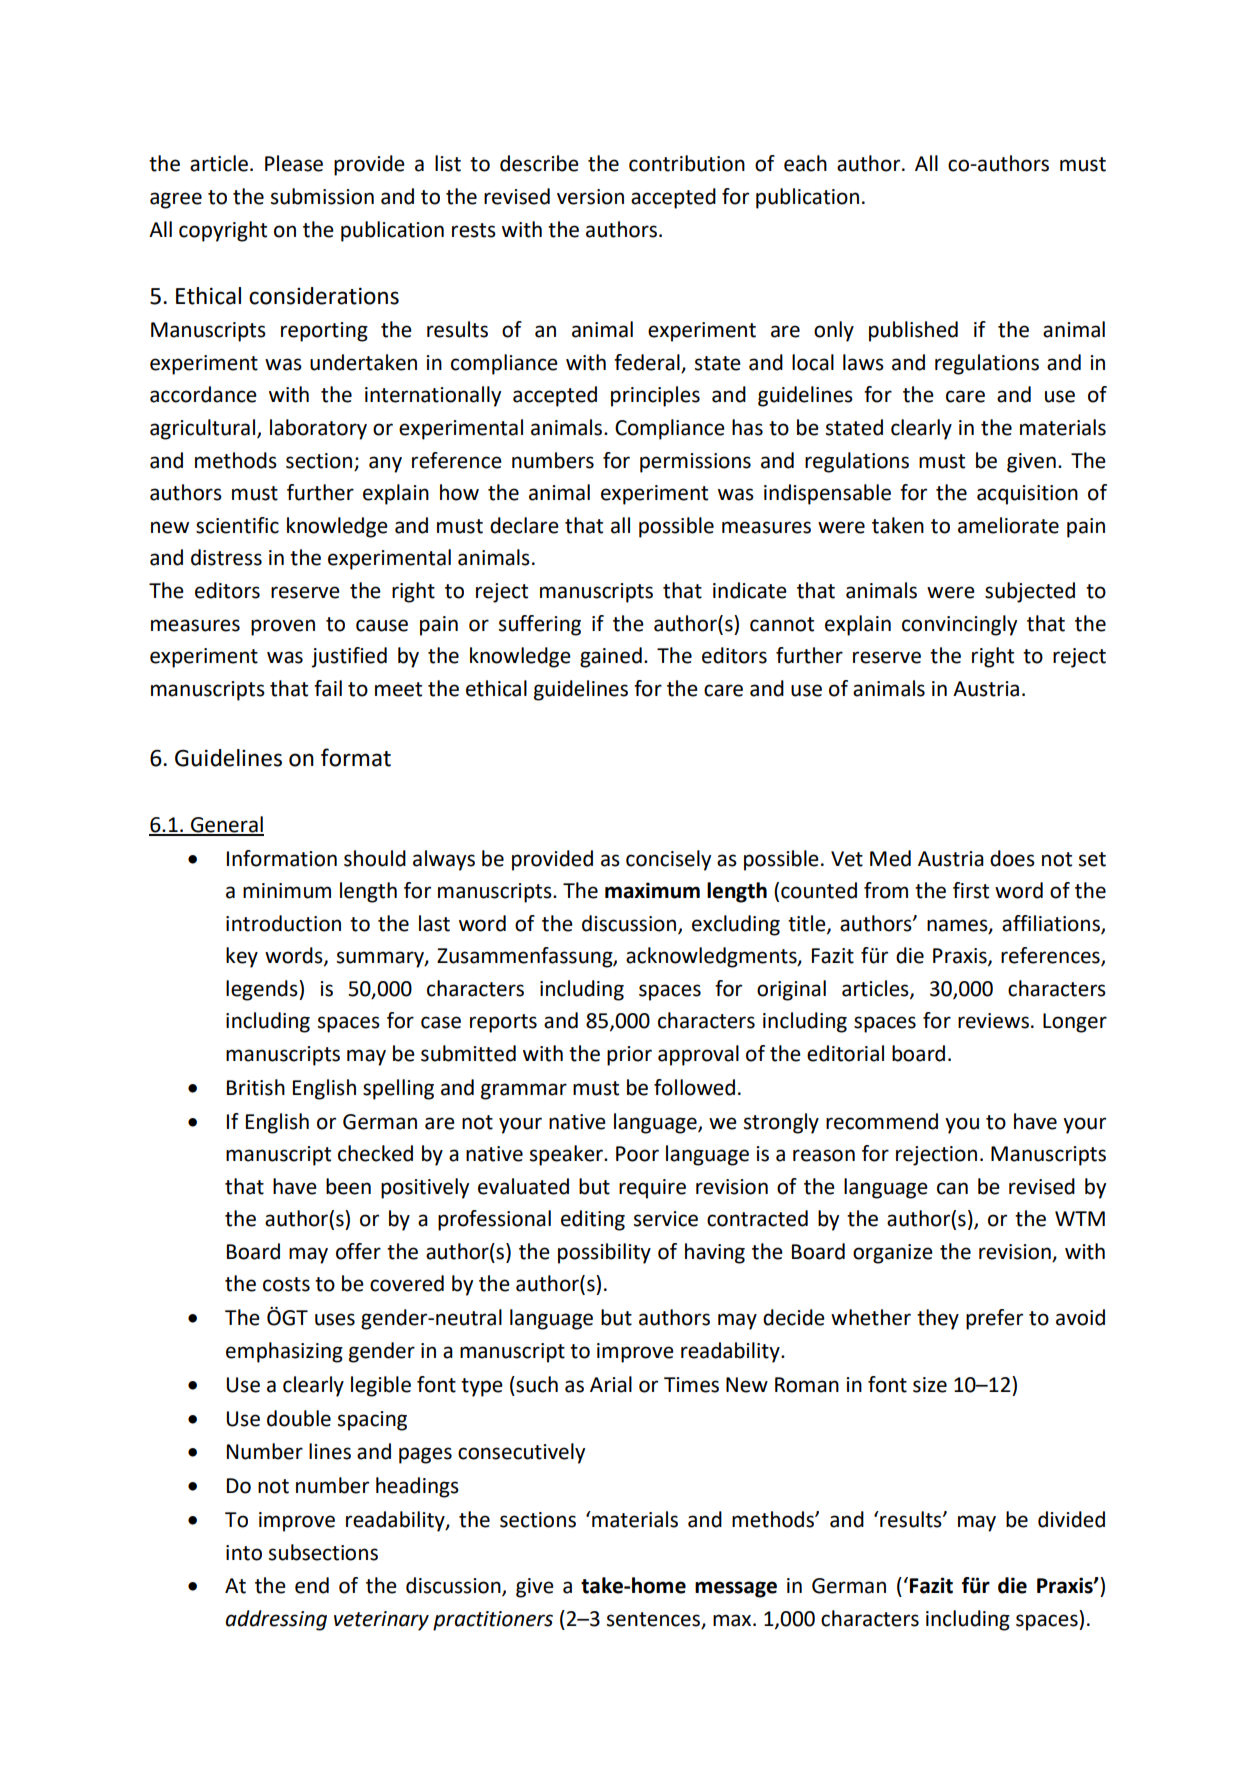 The width and height of the document is (1256, 1776). I want to click on submission, so click(322, 196).
